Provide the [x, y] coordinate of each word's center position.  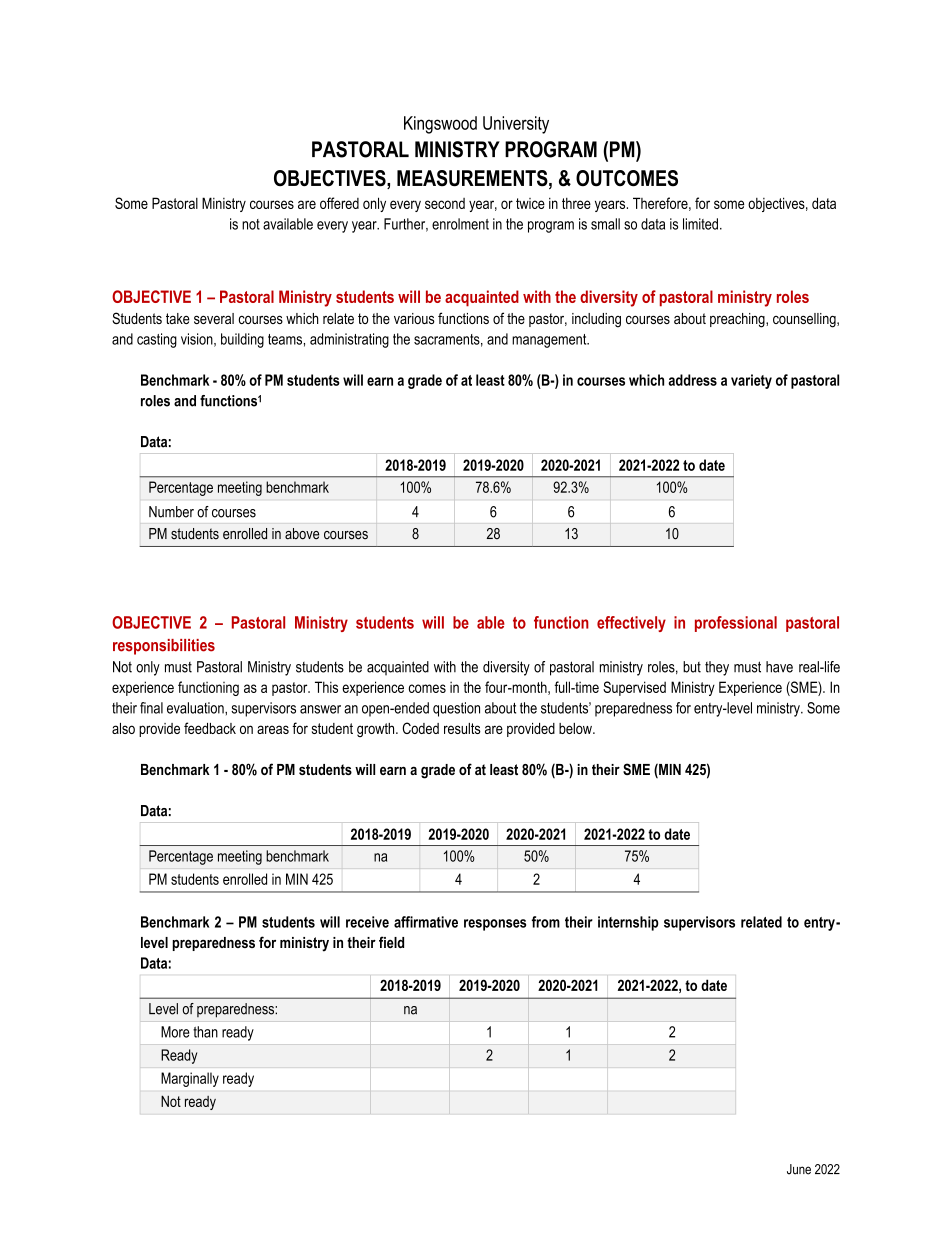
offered [339, 203]
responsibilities [164, 647]
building [242, 340]
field [391, 942]
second [445, 203]
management [550, 341]
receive [367, 922]
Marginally [190, 1079]
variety [751, 381]
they [717, 668]
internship [628, 923]
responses [495, 925]
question [456, 709]
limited [700, 224]
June [799, 1169]
